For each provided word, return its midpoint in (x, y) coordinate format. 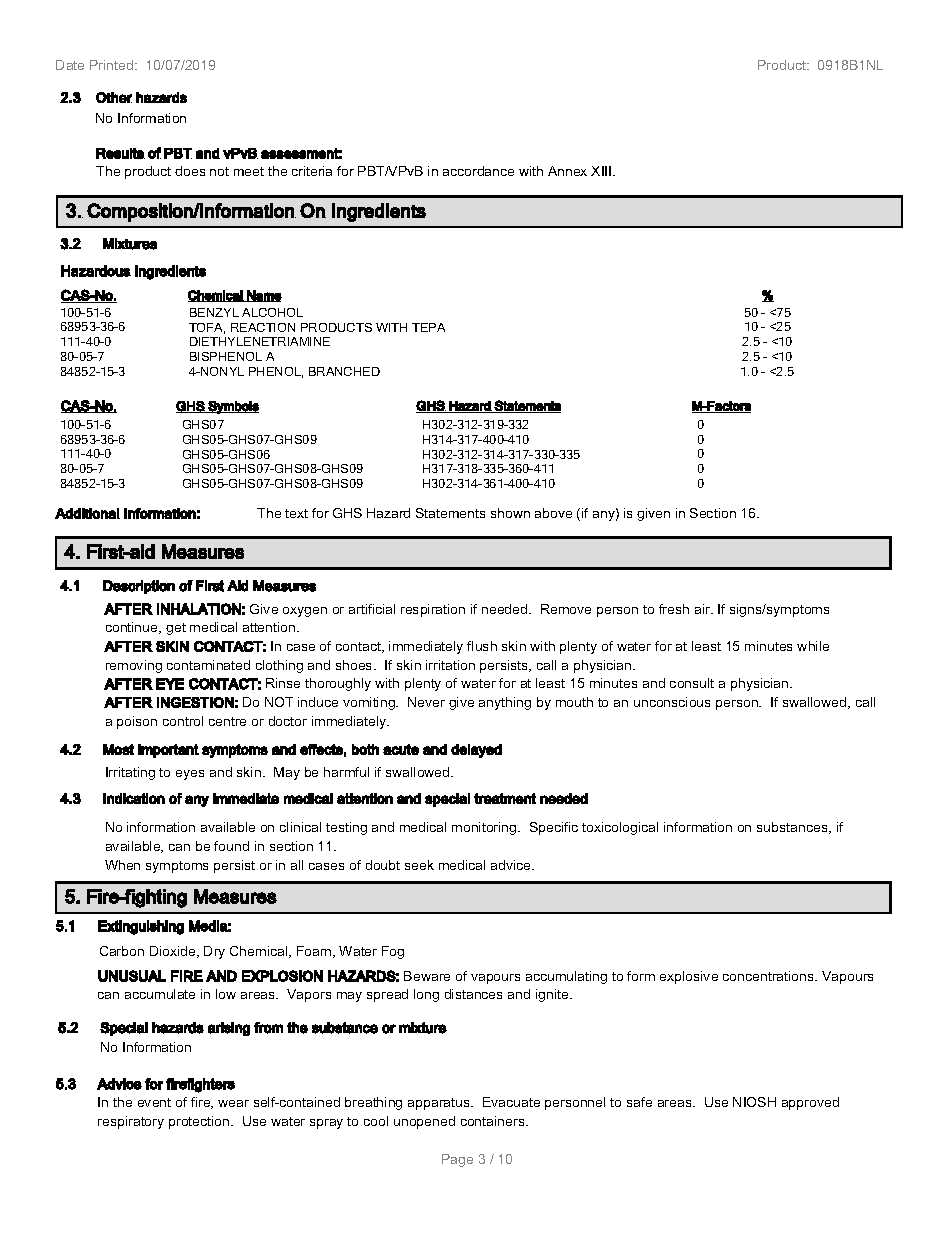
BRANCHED (344, 371)
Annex (567, 171)
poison (137, 722)
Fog (393, 952)
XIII (602, 171)
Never (426, 702)
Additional (87, 513)
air (704, 609)
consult (692, 683)
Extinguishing (141, 927)
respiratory (131, 1122)
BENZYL (214, 312)
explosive (689, 977)
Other (114, 97)
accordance (478, 171)
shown (510, 513)
